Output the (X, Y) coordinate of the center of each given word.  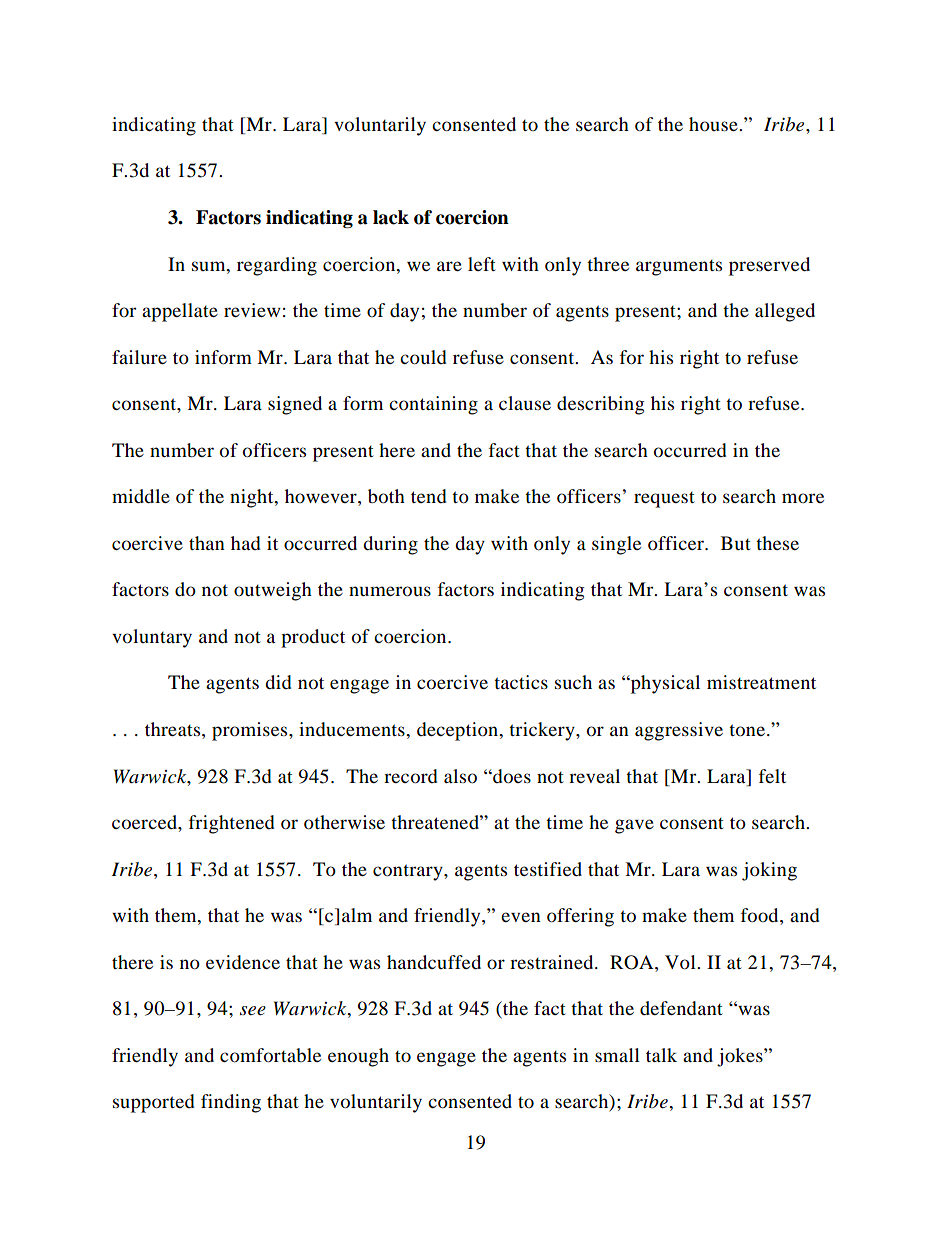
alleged (785, 312)
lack (391, 217)
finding (231, 1103)
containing (433, 405)
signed (295, 405)
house (714, 124)
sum (210, 266)
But (736, 543)
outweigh (273, 591)
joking (769, 871)
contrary (409, 872)
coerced (145, 822)
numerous (390, 591)
